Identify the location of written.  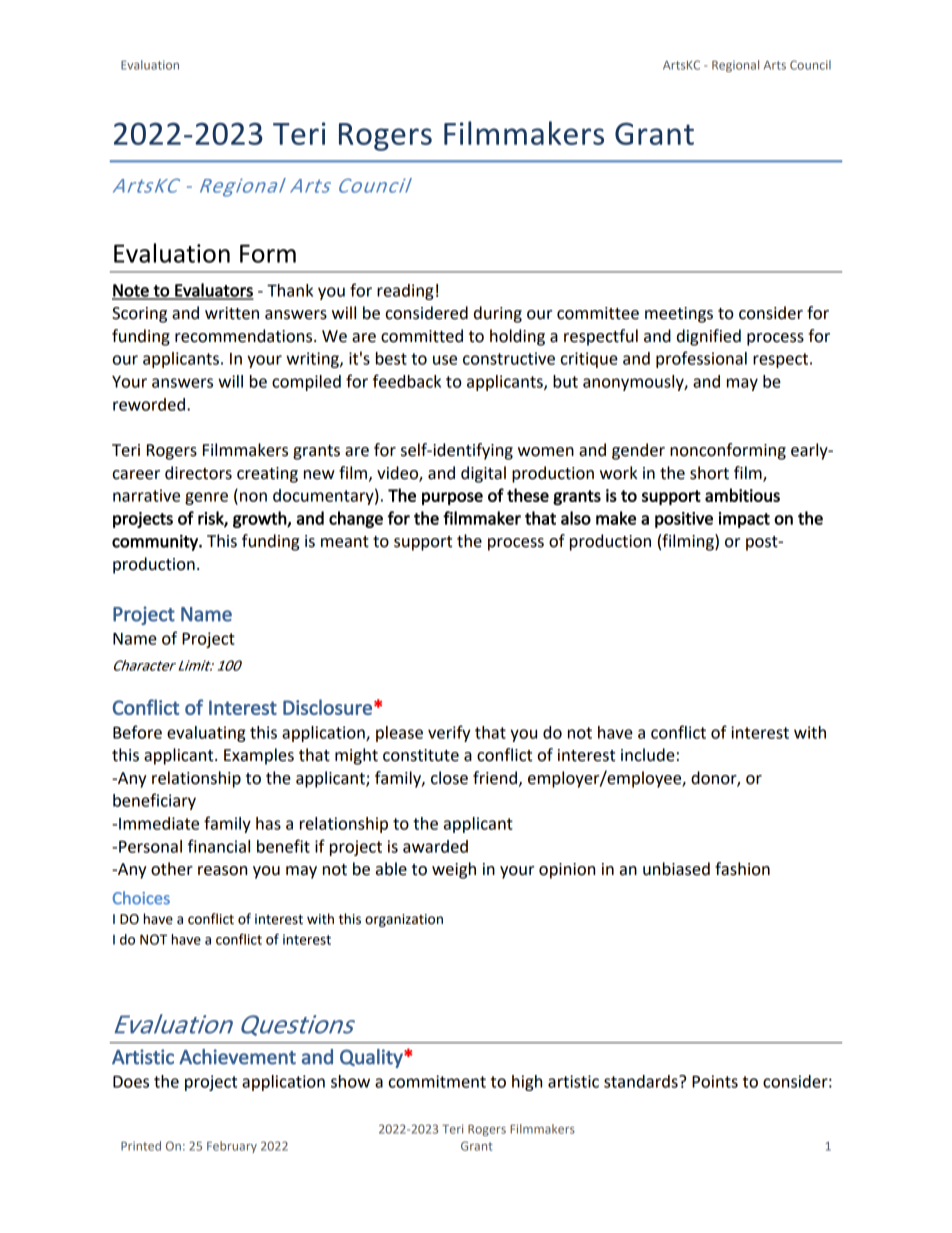
(232, 313).
